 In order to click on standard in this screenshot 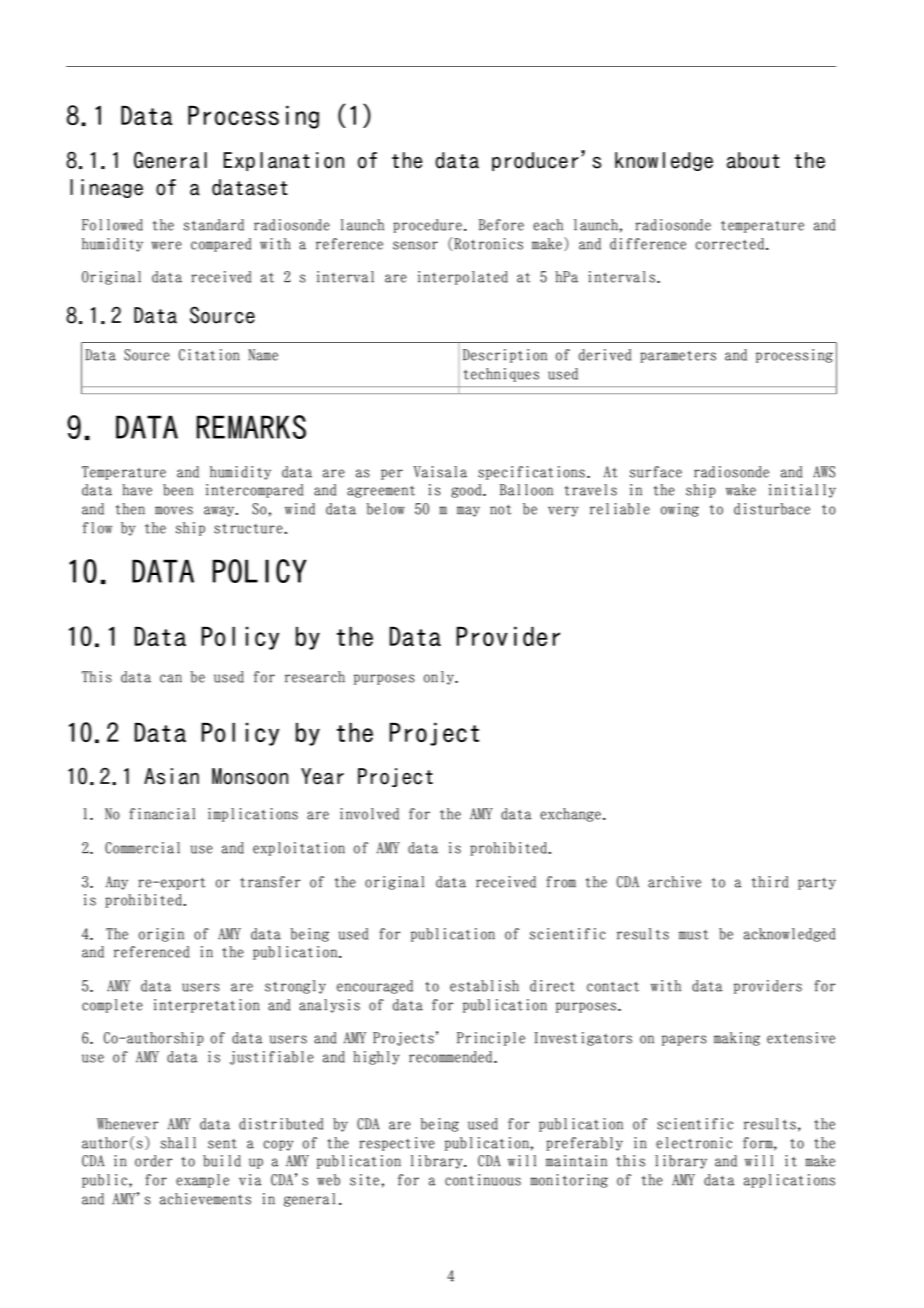, I will do `click(214, 225)`.
